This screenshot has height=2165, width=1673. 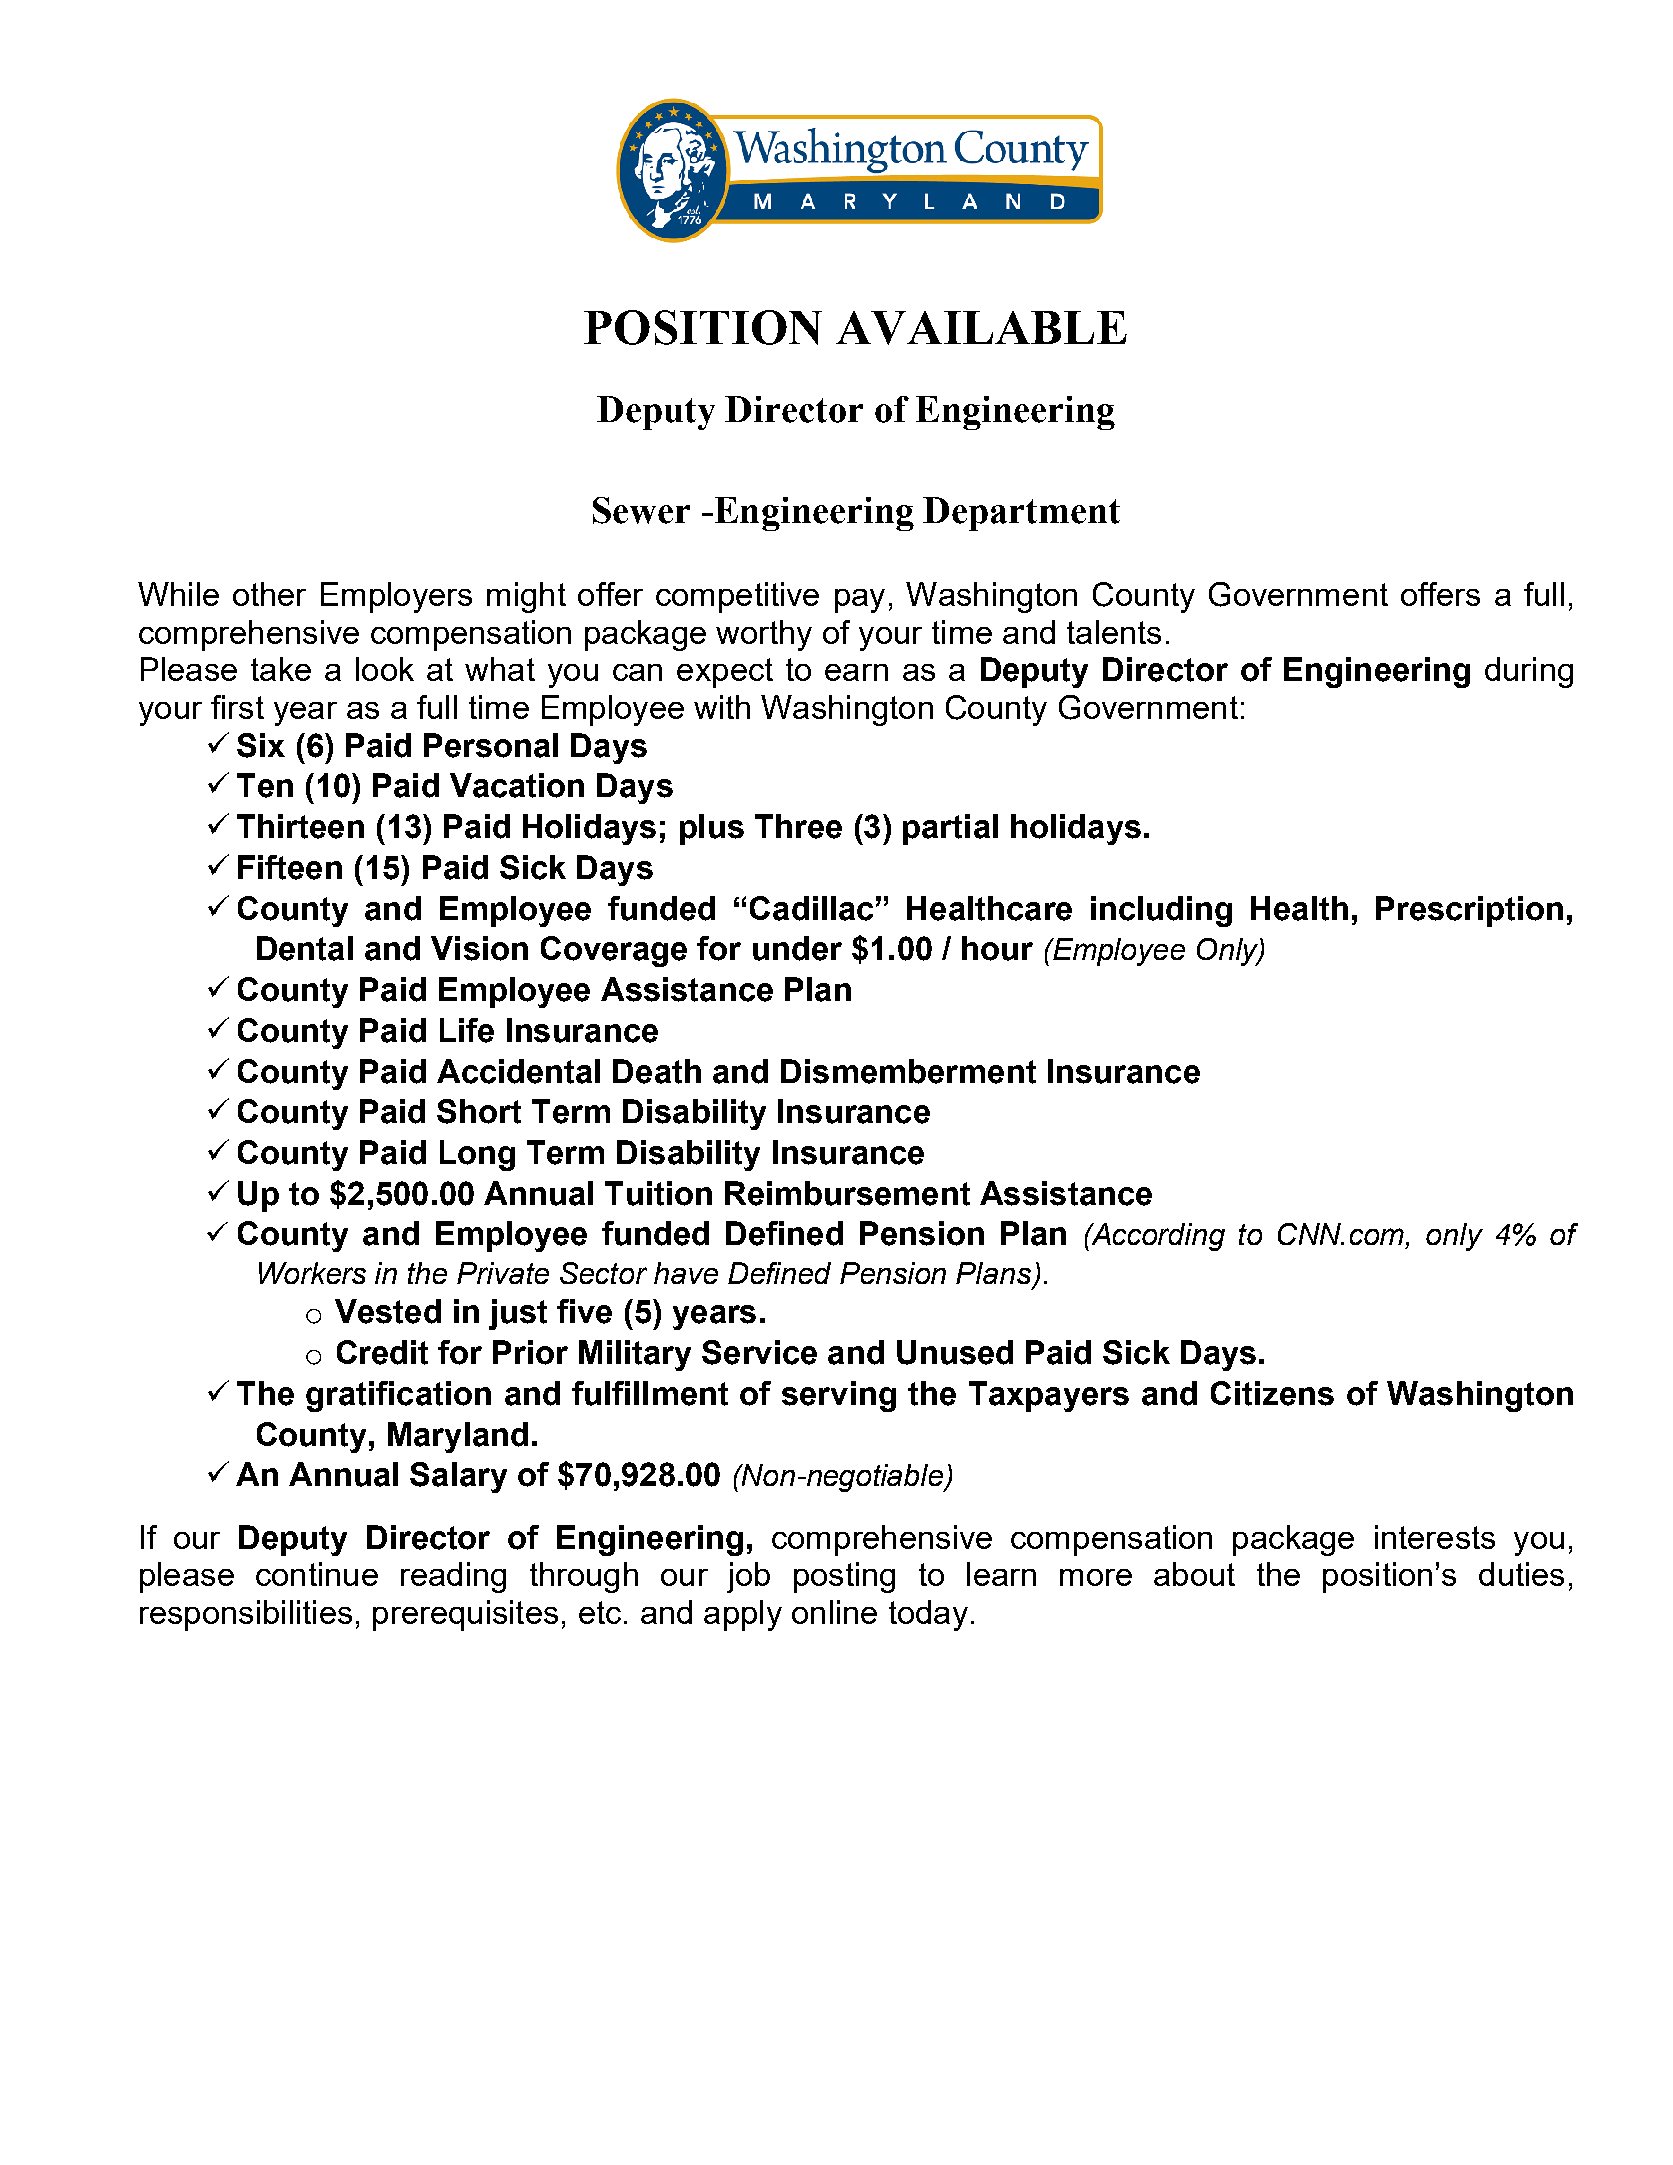 I want to click on interests, so click(x=1435, y=1537).
